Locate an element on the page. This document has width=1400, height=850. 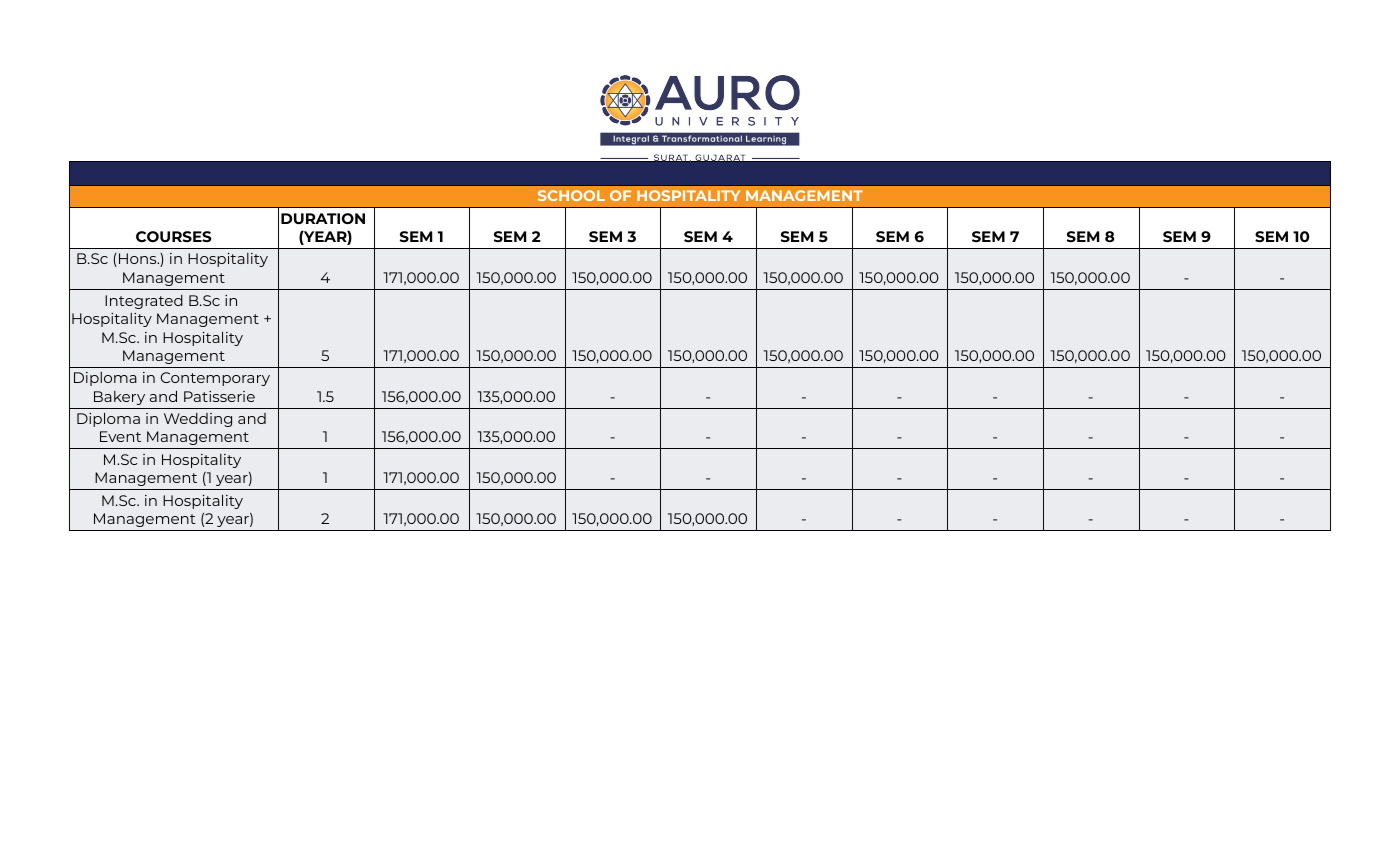
DURATION is located at coordinates (323, 218).
